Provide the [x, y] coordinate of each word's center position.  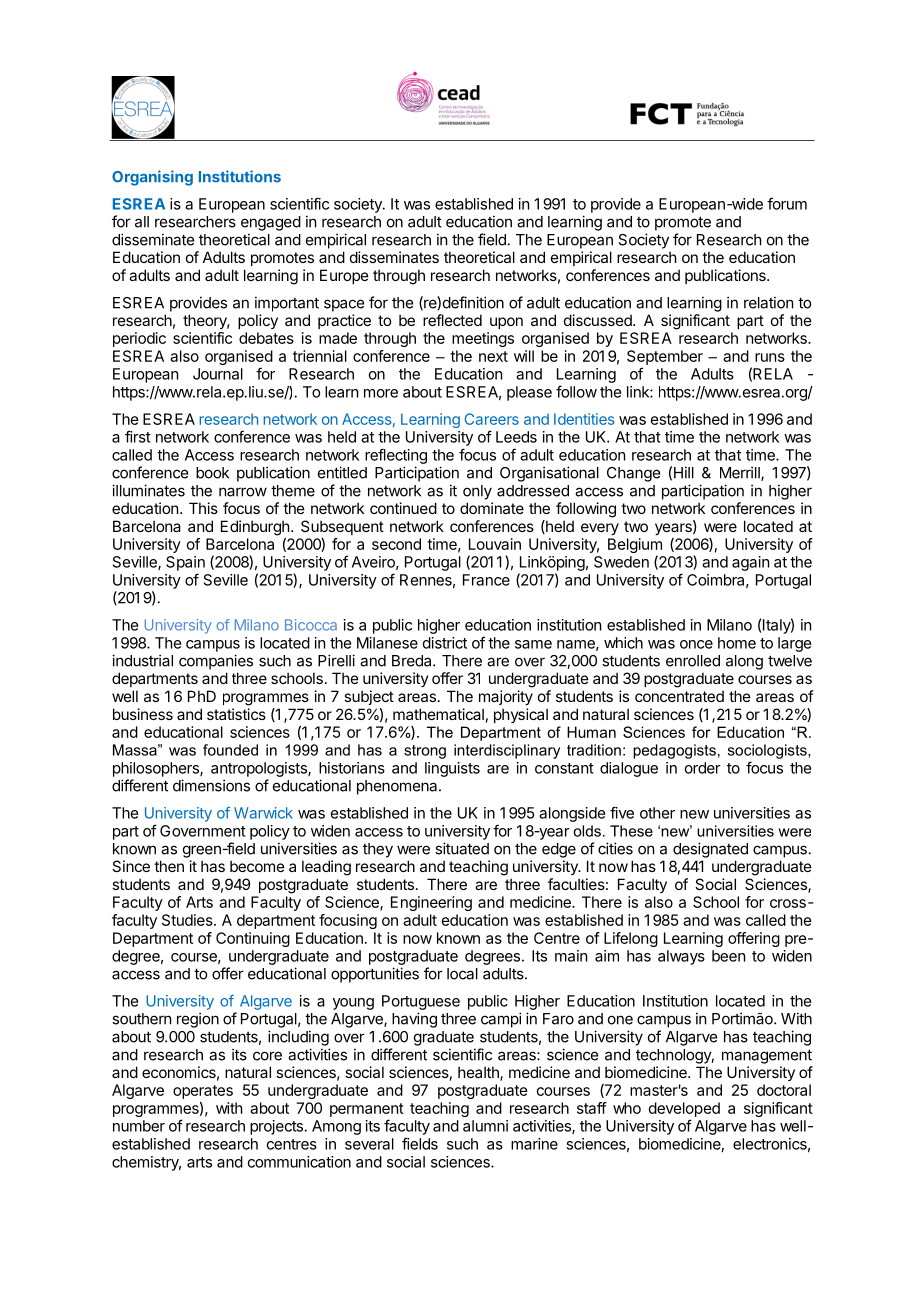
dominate [492, 508]
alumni [485, 1126]
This [203, 508]
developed [684, 1109]
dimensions [211, 785]
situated [462, 848]
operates [203, 1092]
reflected [452, 320]
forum [787, 203]
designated [710, 850]
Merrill [741, 473]
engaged [271, 223]
